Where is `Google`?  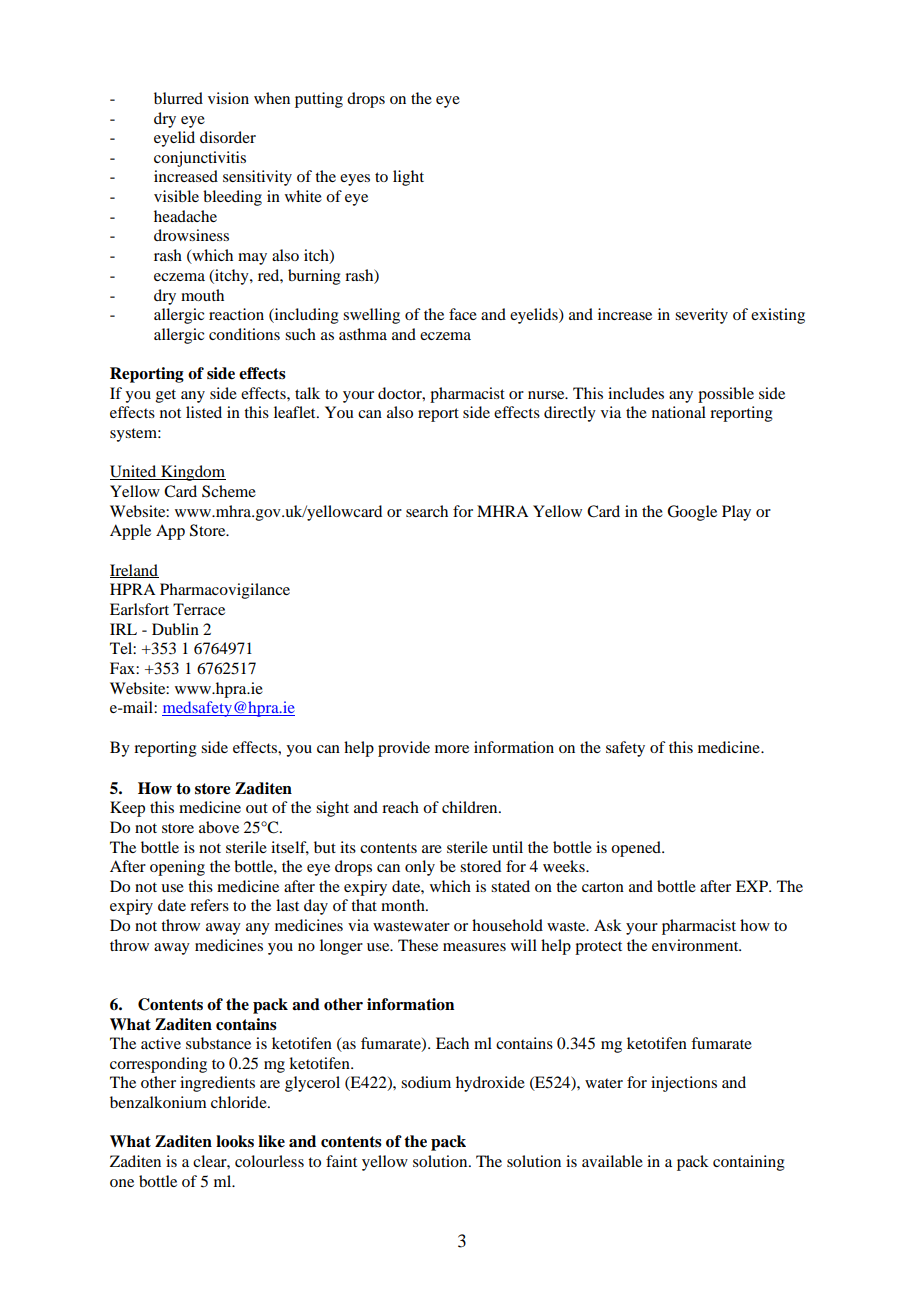 Google is located at coordinates (692, 513).
